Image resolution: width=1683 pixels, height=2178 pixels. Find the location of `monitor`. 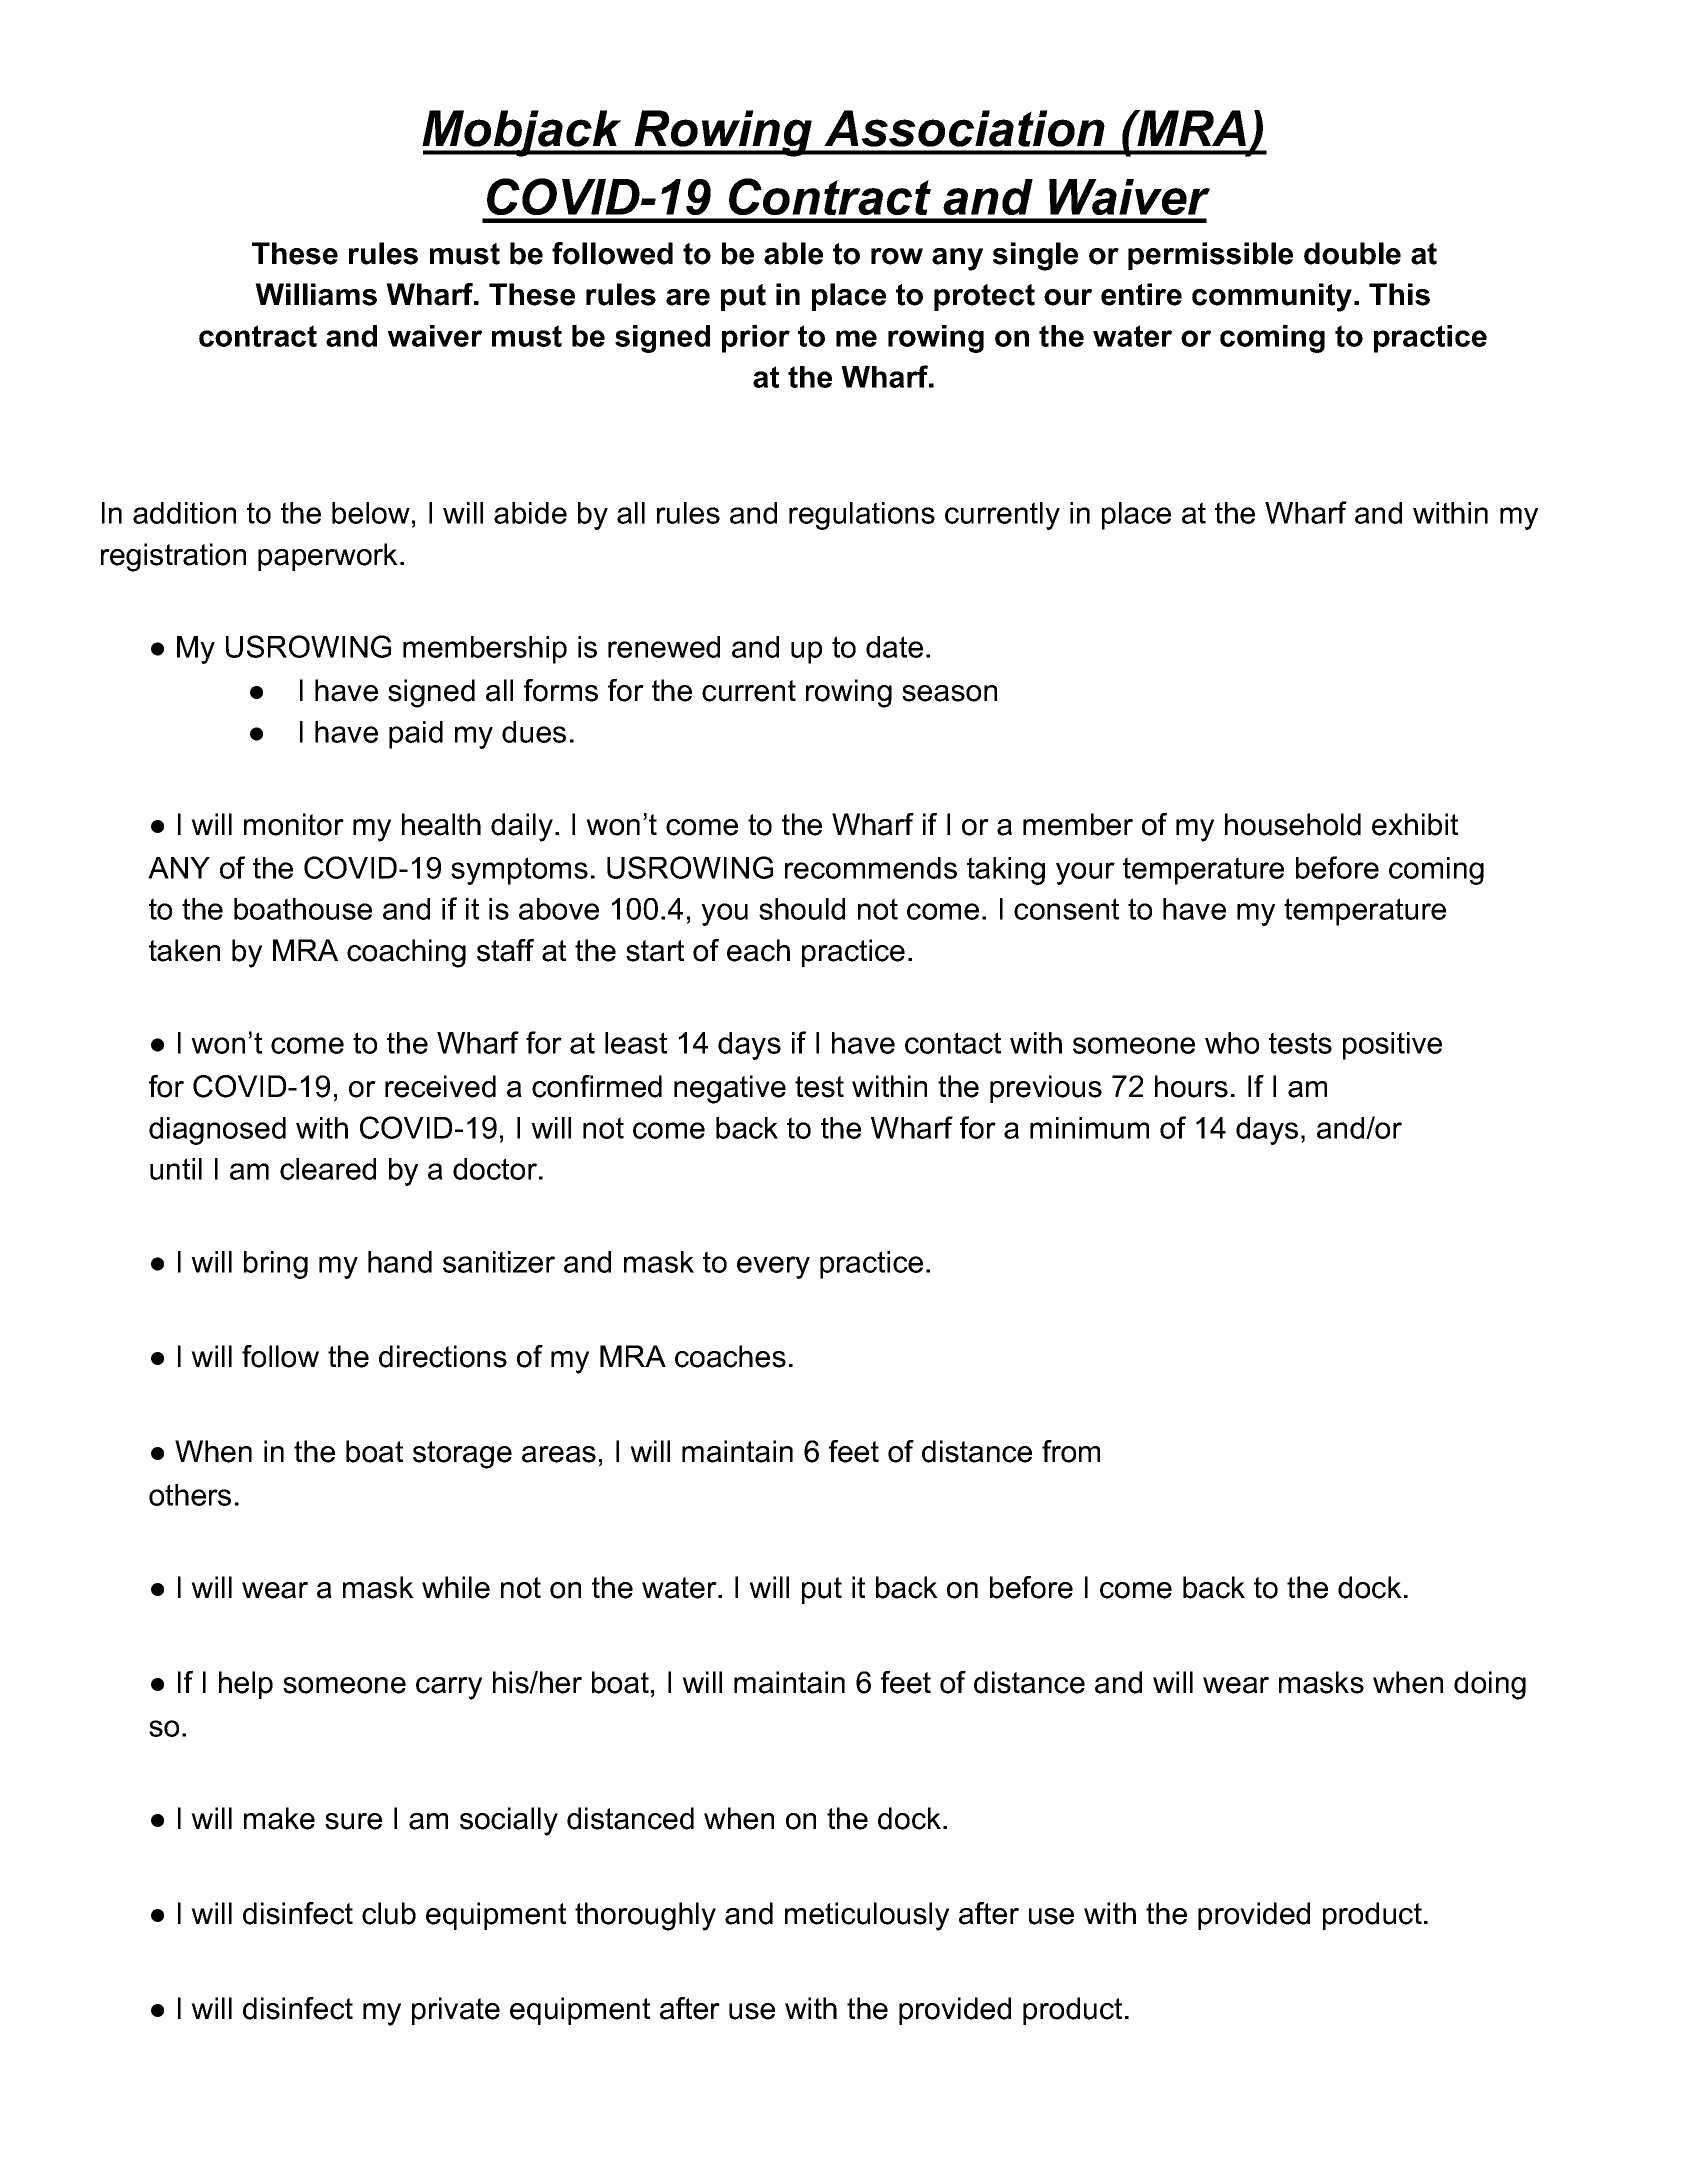

monitor is located at coordinates (294, 824).
